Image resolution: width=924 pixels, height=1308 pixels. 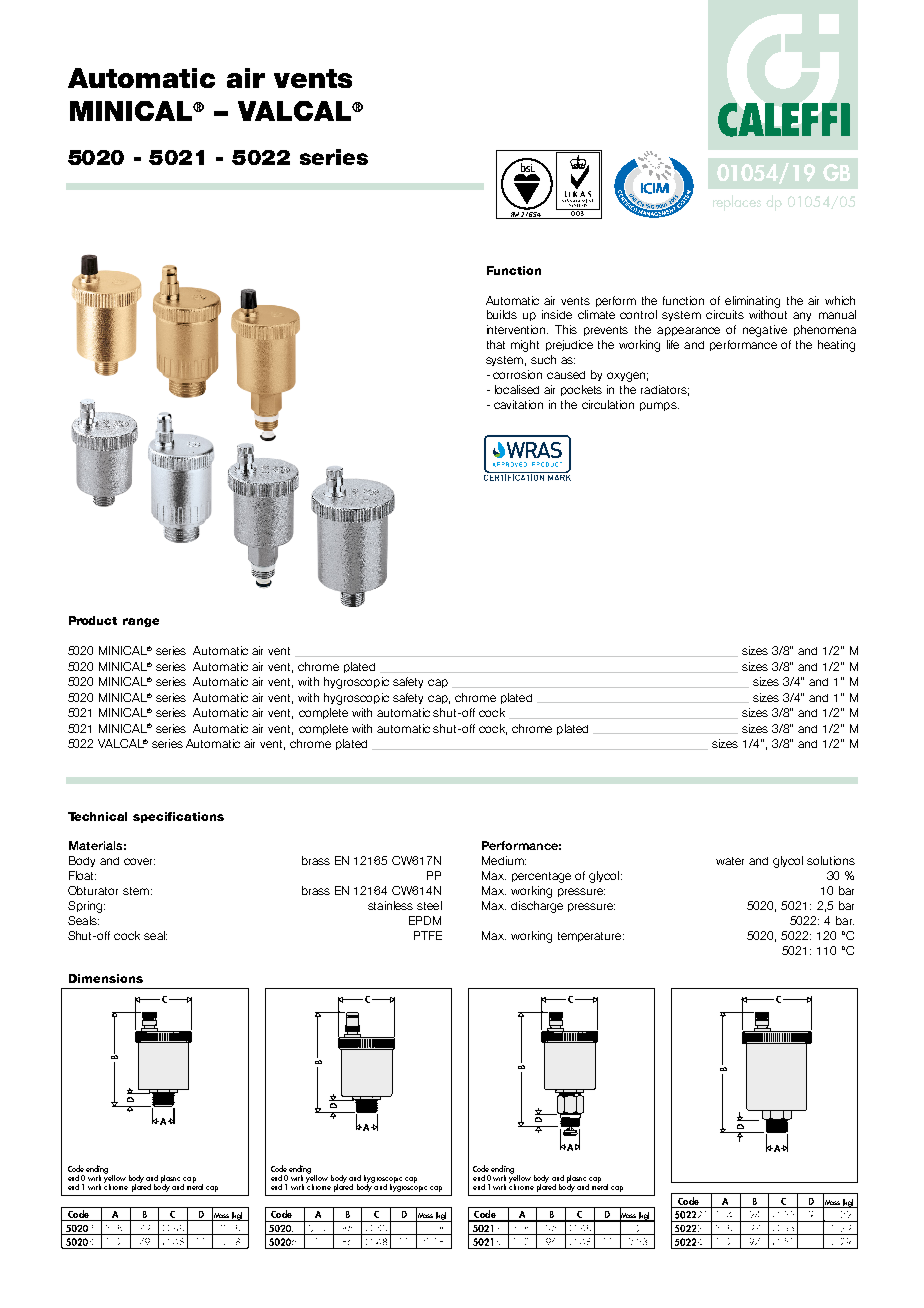 What do you see at coordinates (765, 331) in the document?
I see `negative` at bounding box center [765, 331].
